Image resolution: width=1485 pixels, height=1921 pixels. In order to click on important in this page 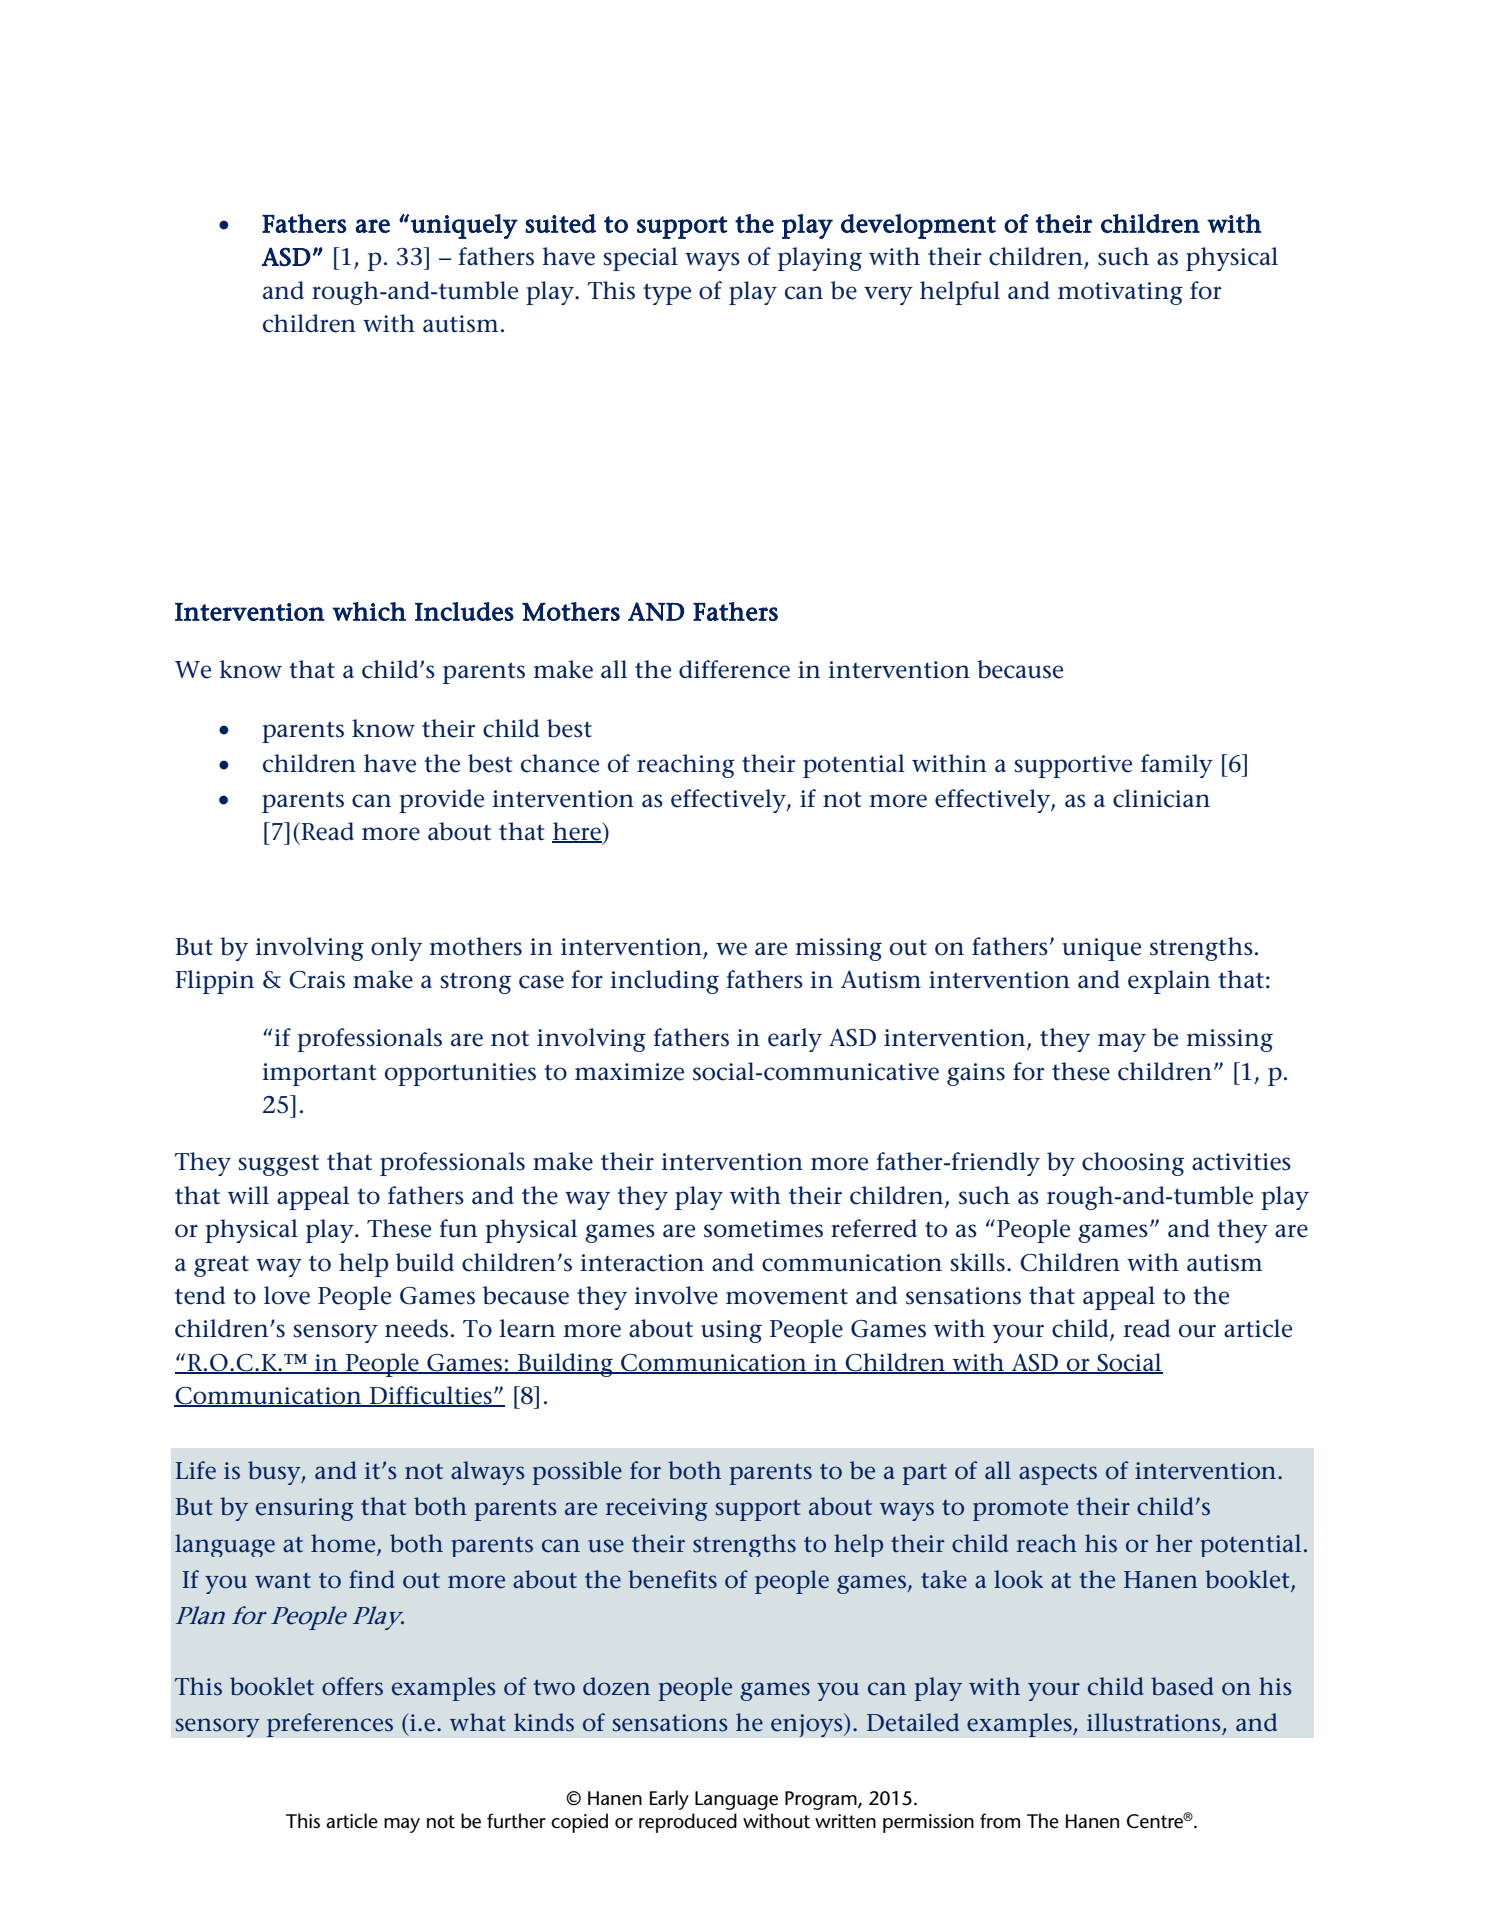, I will do `click(319, 1074)`.
